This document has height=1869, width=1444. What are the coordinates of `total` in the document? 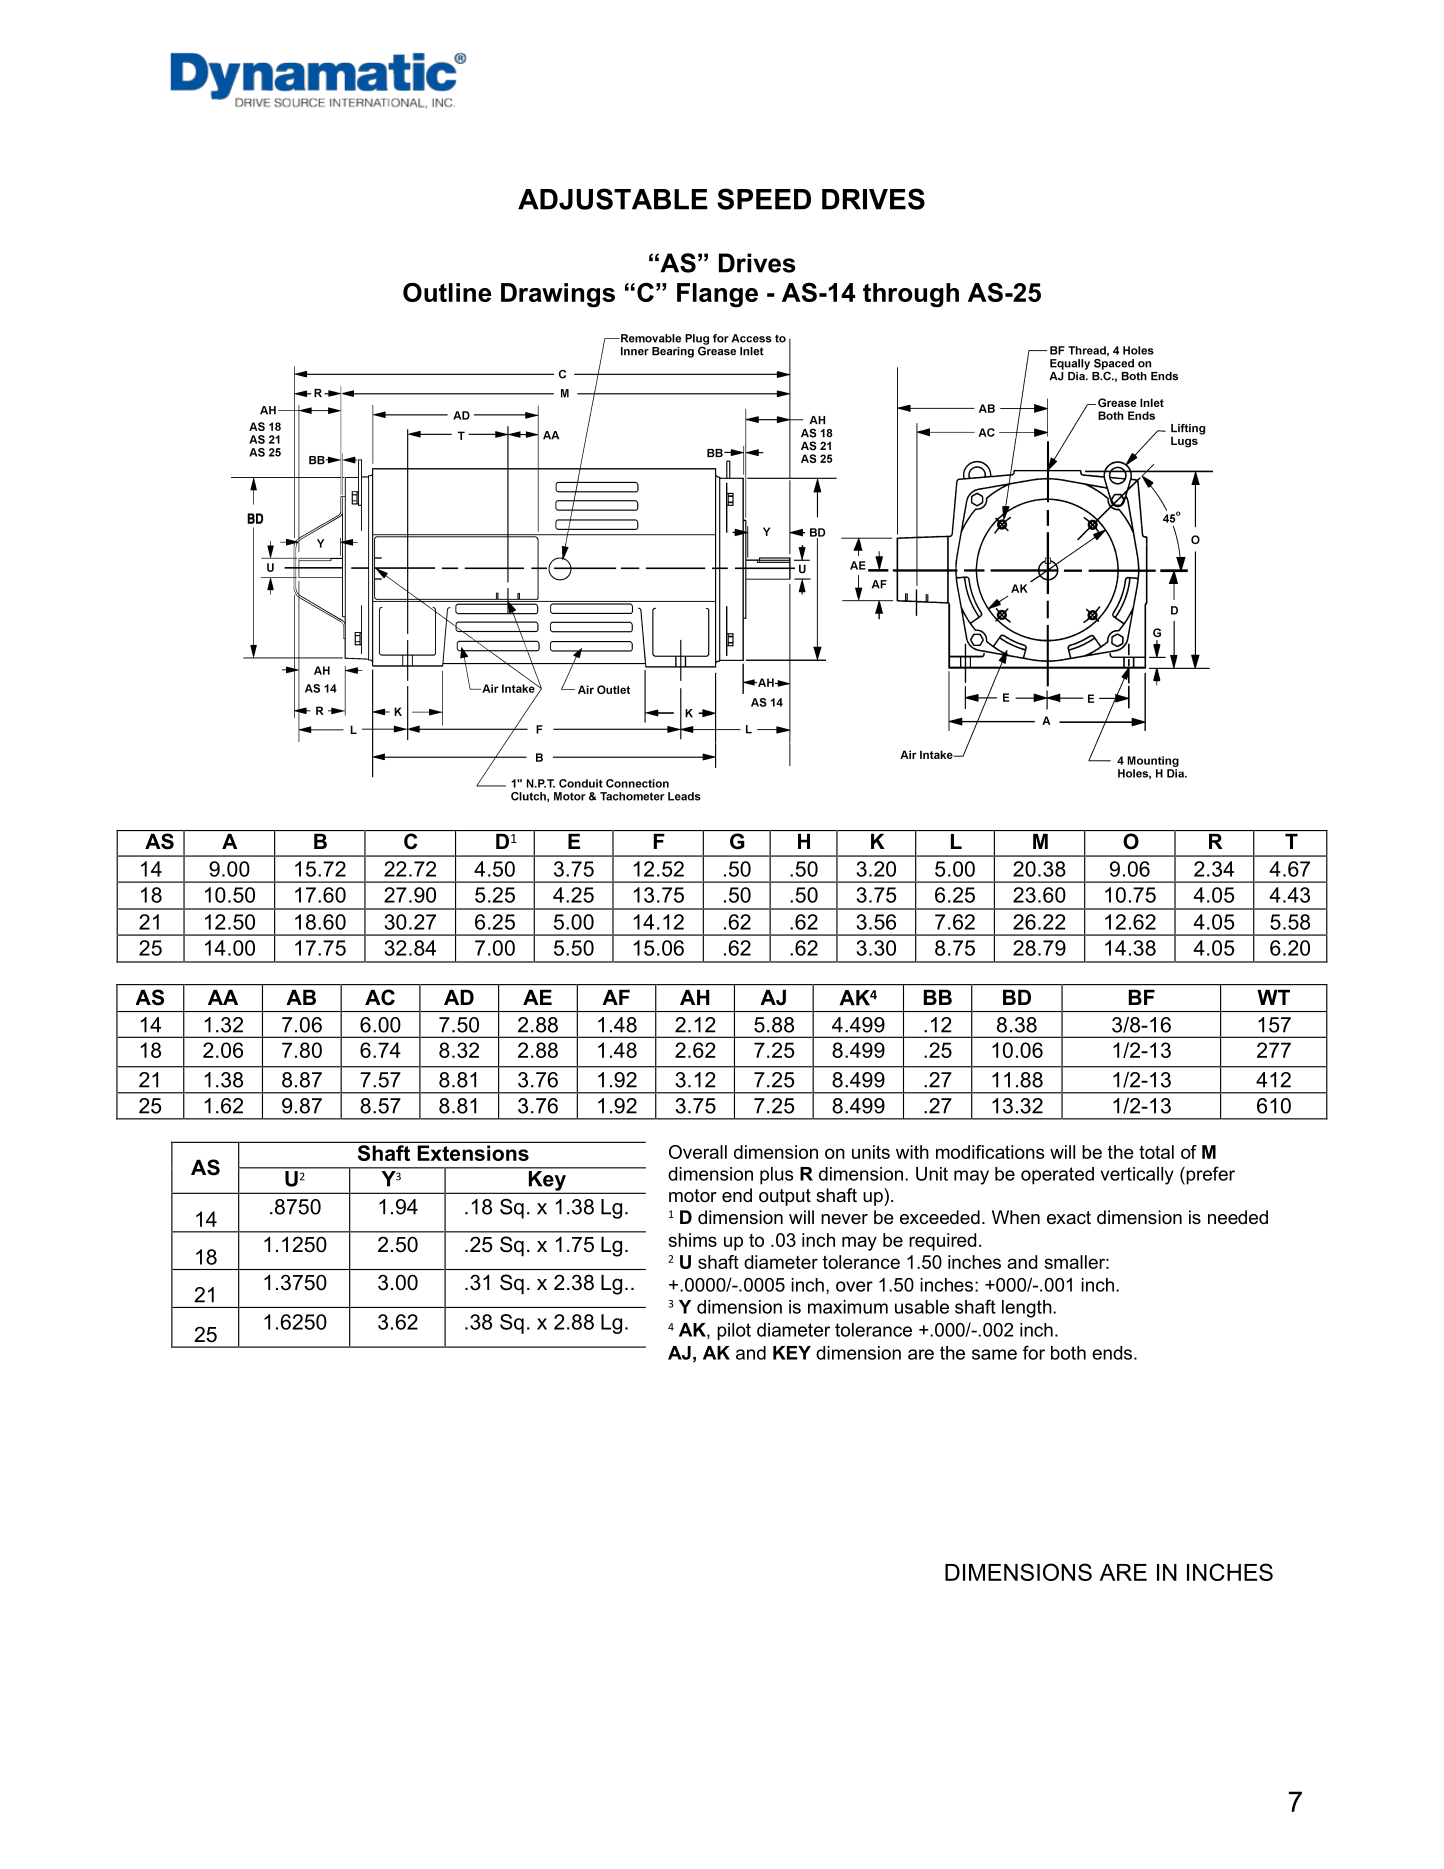 It's located at (1156, 1152).
